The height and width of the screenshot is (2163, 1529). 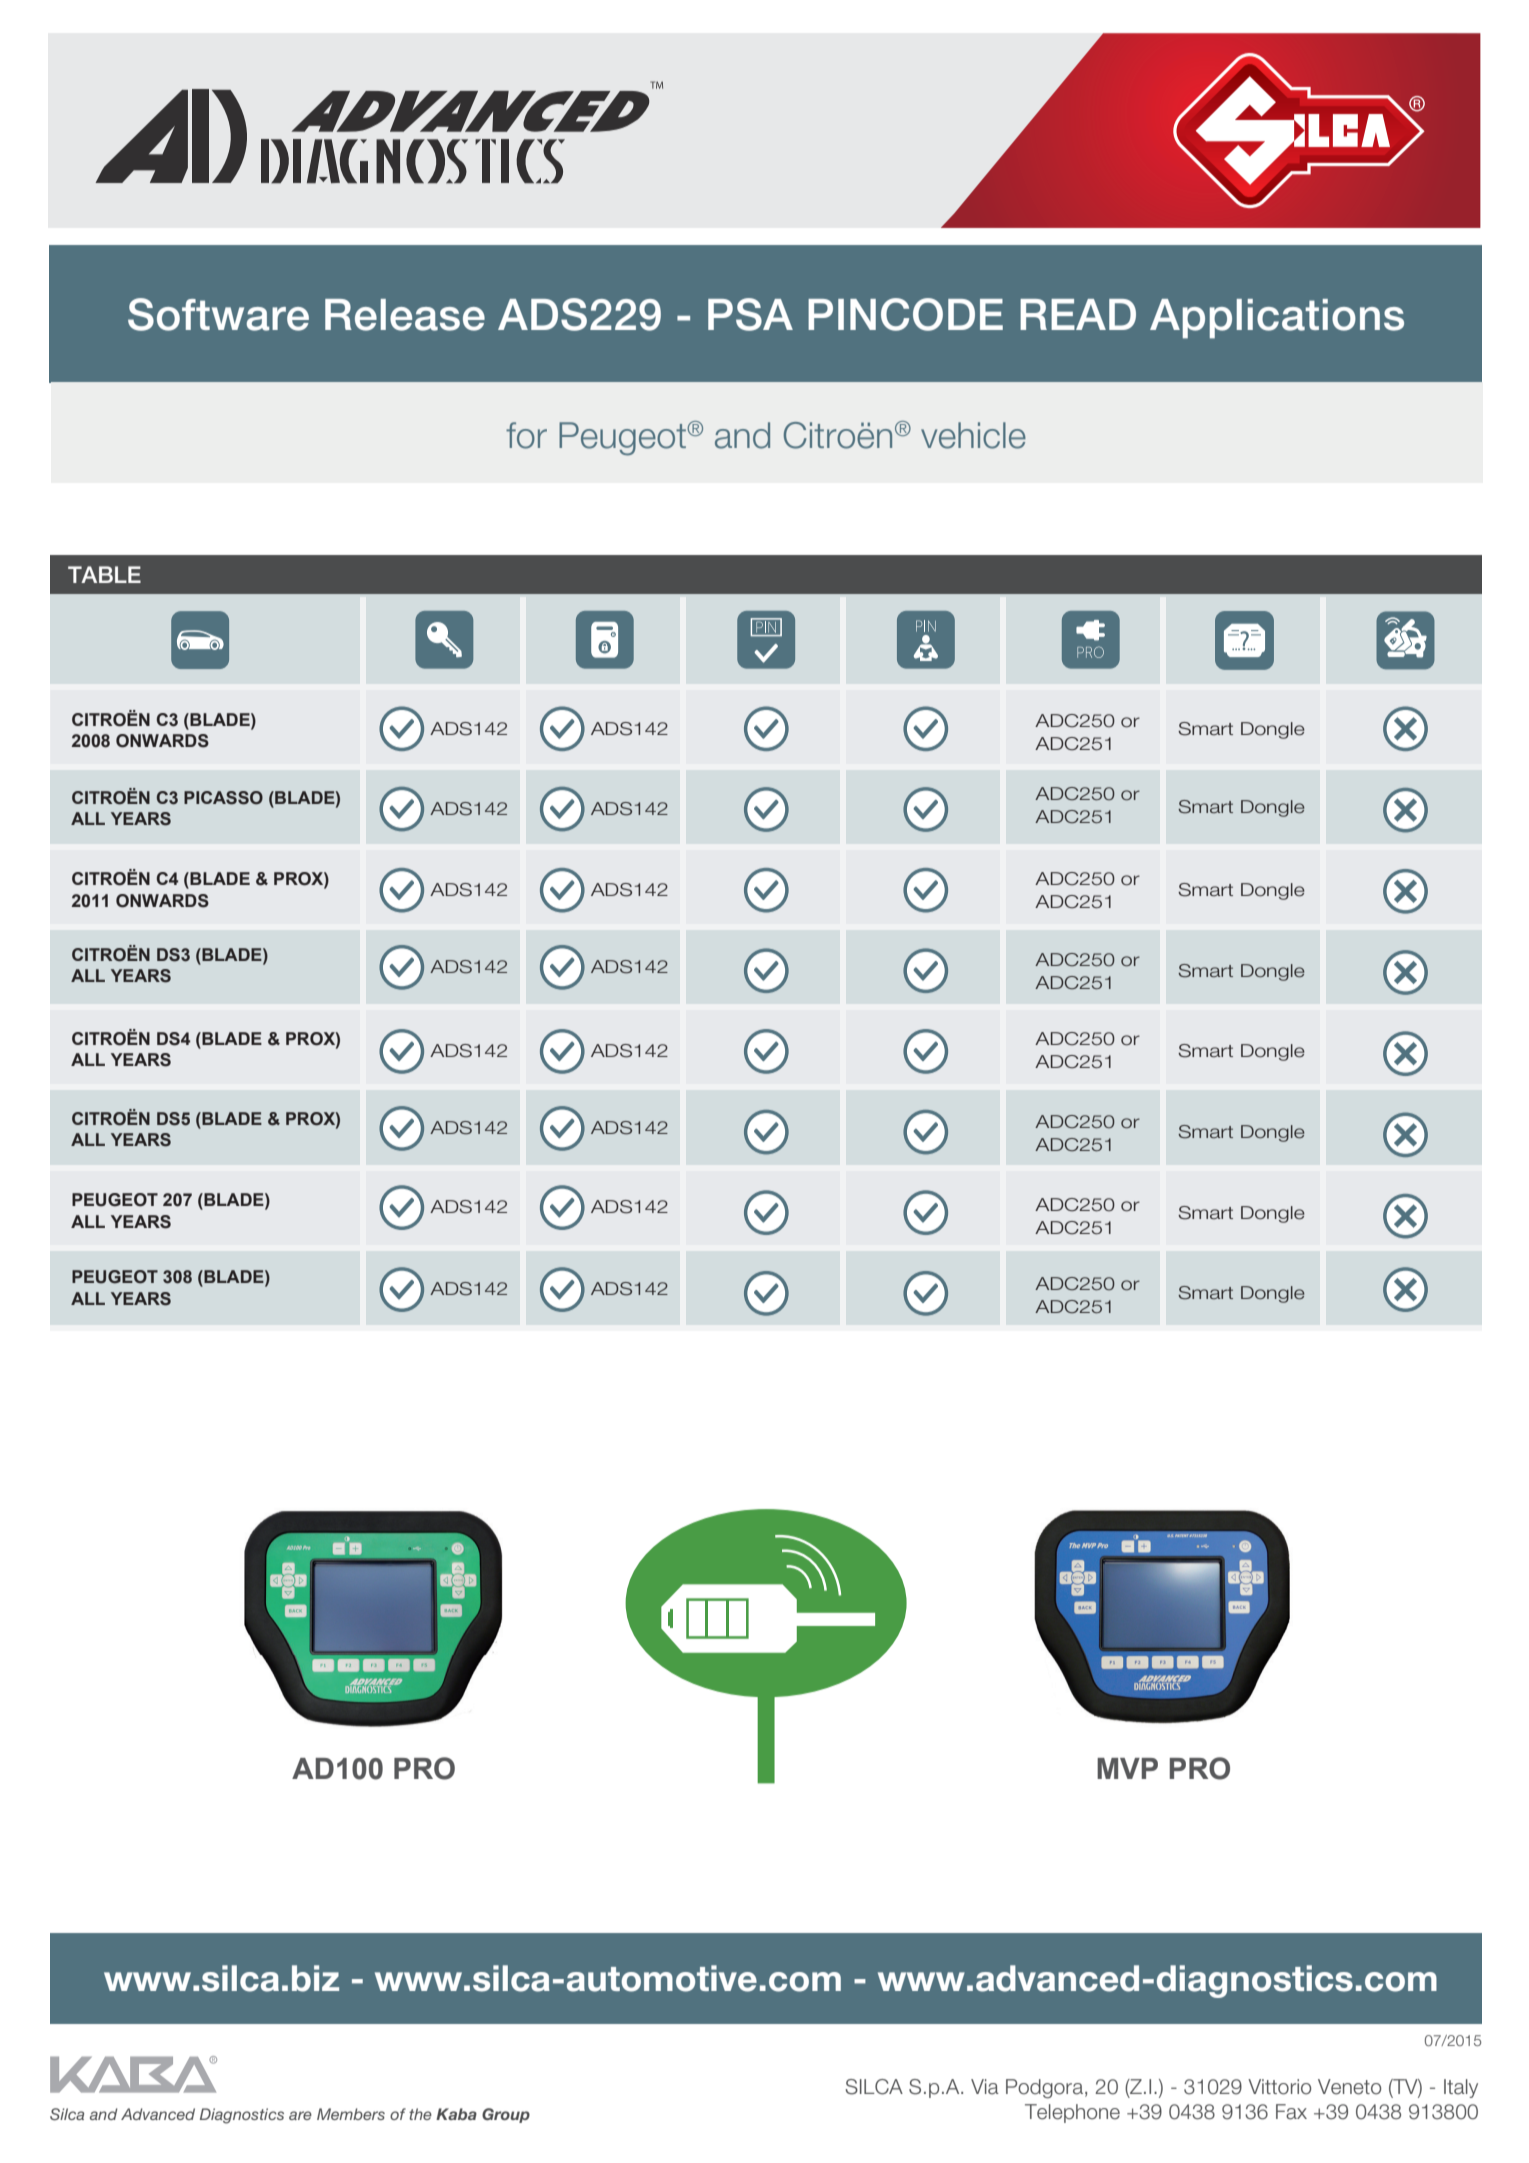 I want to click on vehicle, so click(x=973, y=435).
